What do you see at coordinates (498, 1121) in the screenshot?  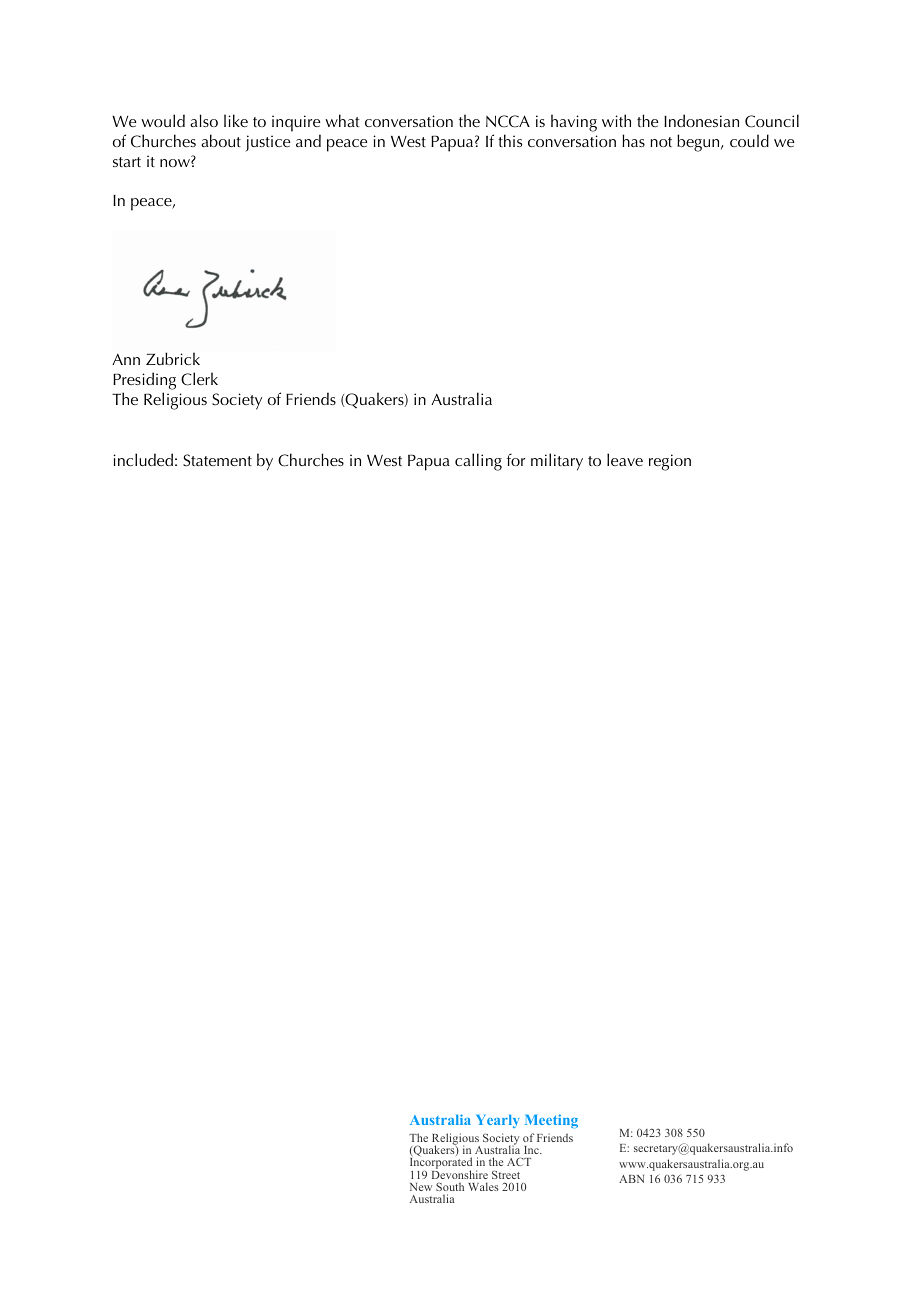 I see `Yearly` at bounding box center [498, 1121].
